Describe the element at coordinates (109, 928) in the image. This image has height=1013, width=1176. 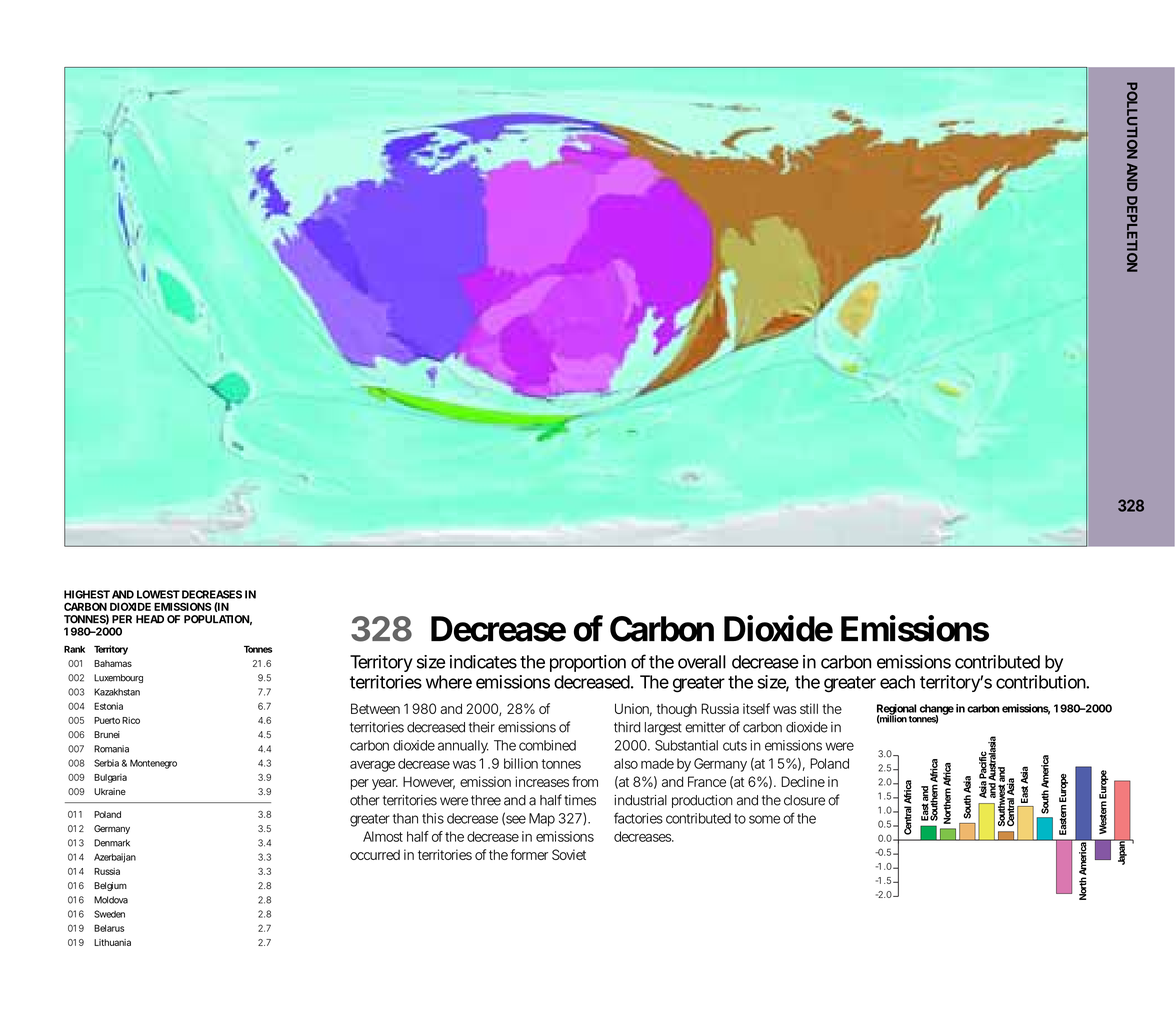
I see `Belarus` at that location.
